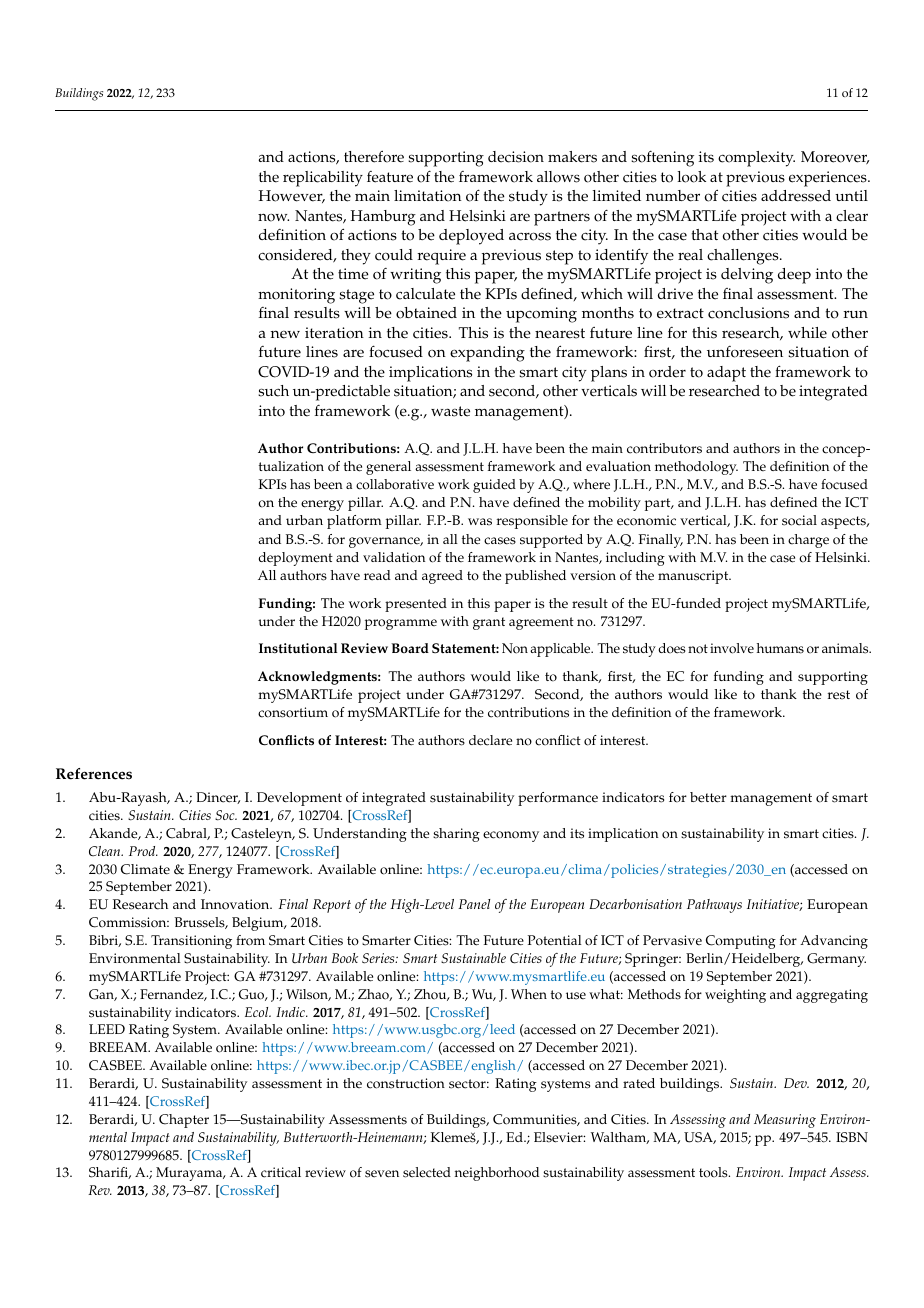 This screenshot has width=924, height=1308. What do you see at coordinates (236, 904) in the screenshot?
I see `Innovation` at bounding box center [236, 904].
